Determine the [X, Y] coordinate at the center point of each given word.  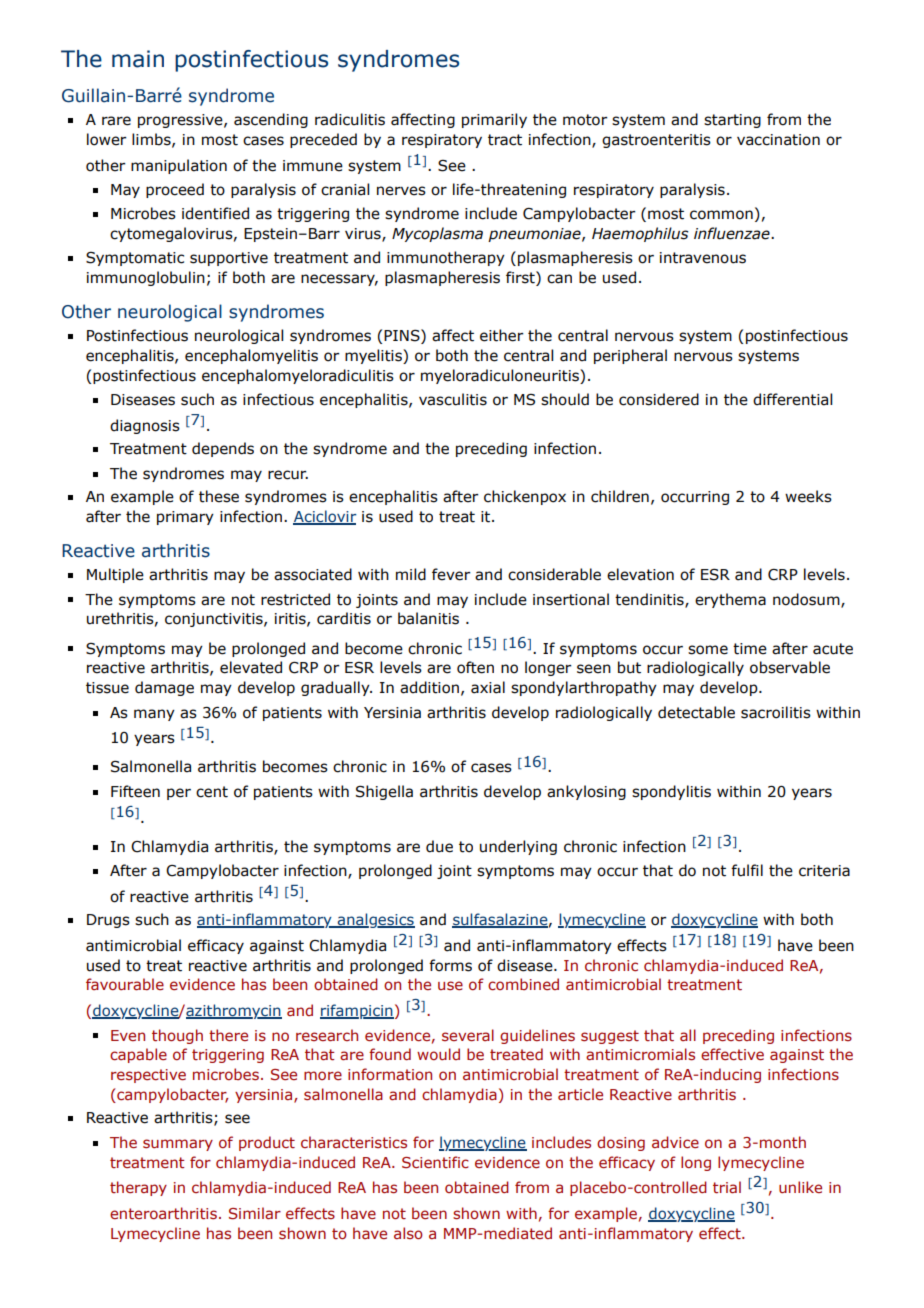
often [475, 667]
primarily [494, 120]
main [138, 59]
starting [732, 121]
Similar [255, 1213]
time [750, 649]
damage [164, 688]
